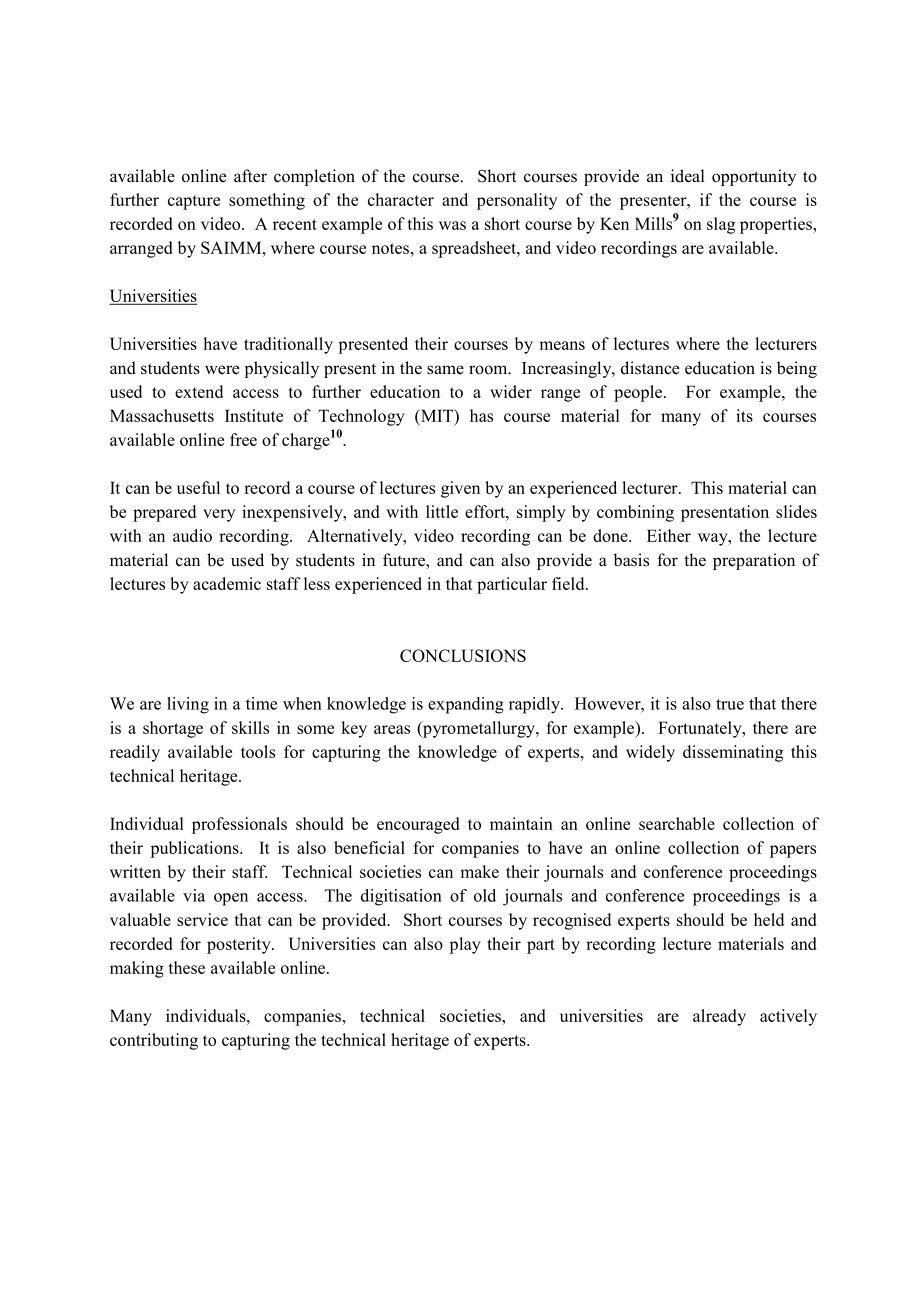 The height and width of the screenshot is (1308, 924). Describe the element at coordinates (194, 202) in the screenshot. I see `capture` at that location.
